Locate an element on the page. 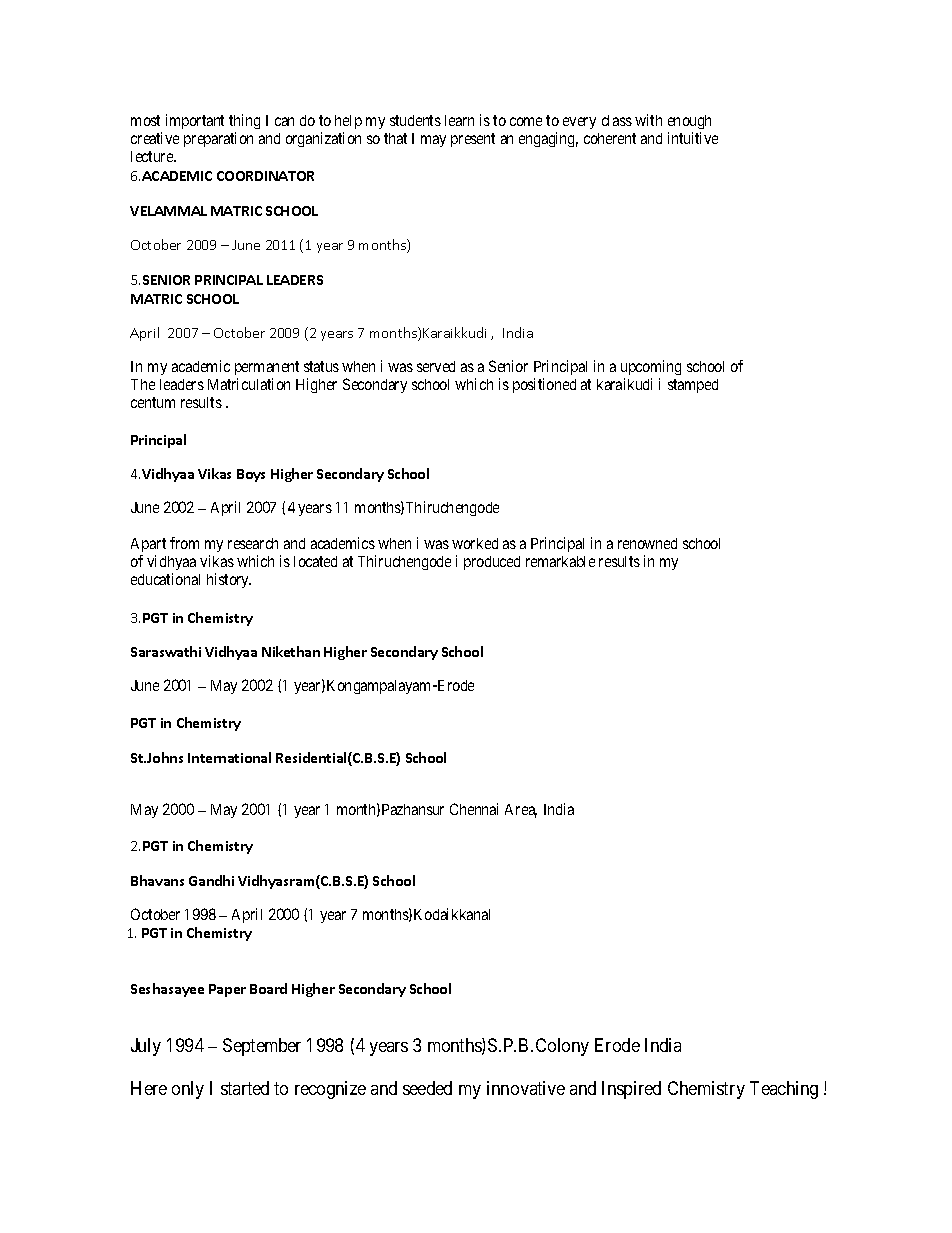  started is located at coordinates (245, 1088).
